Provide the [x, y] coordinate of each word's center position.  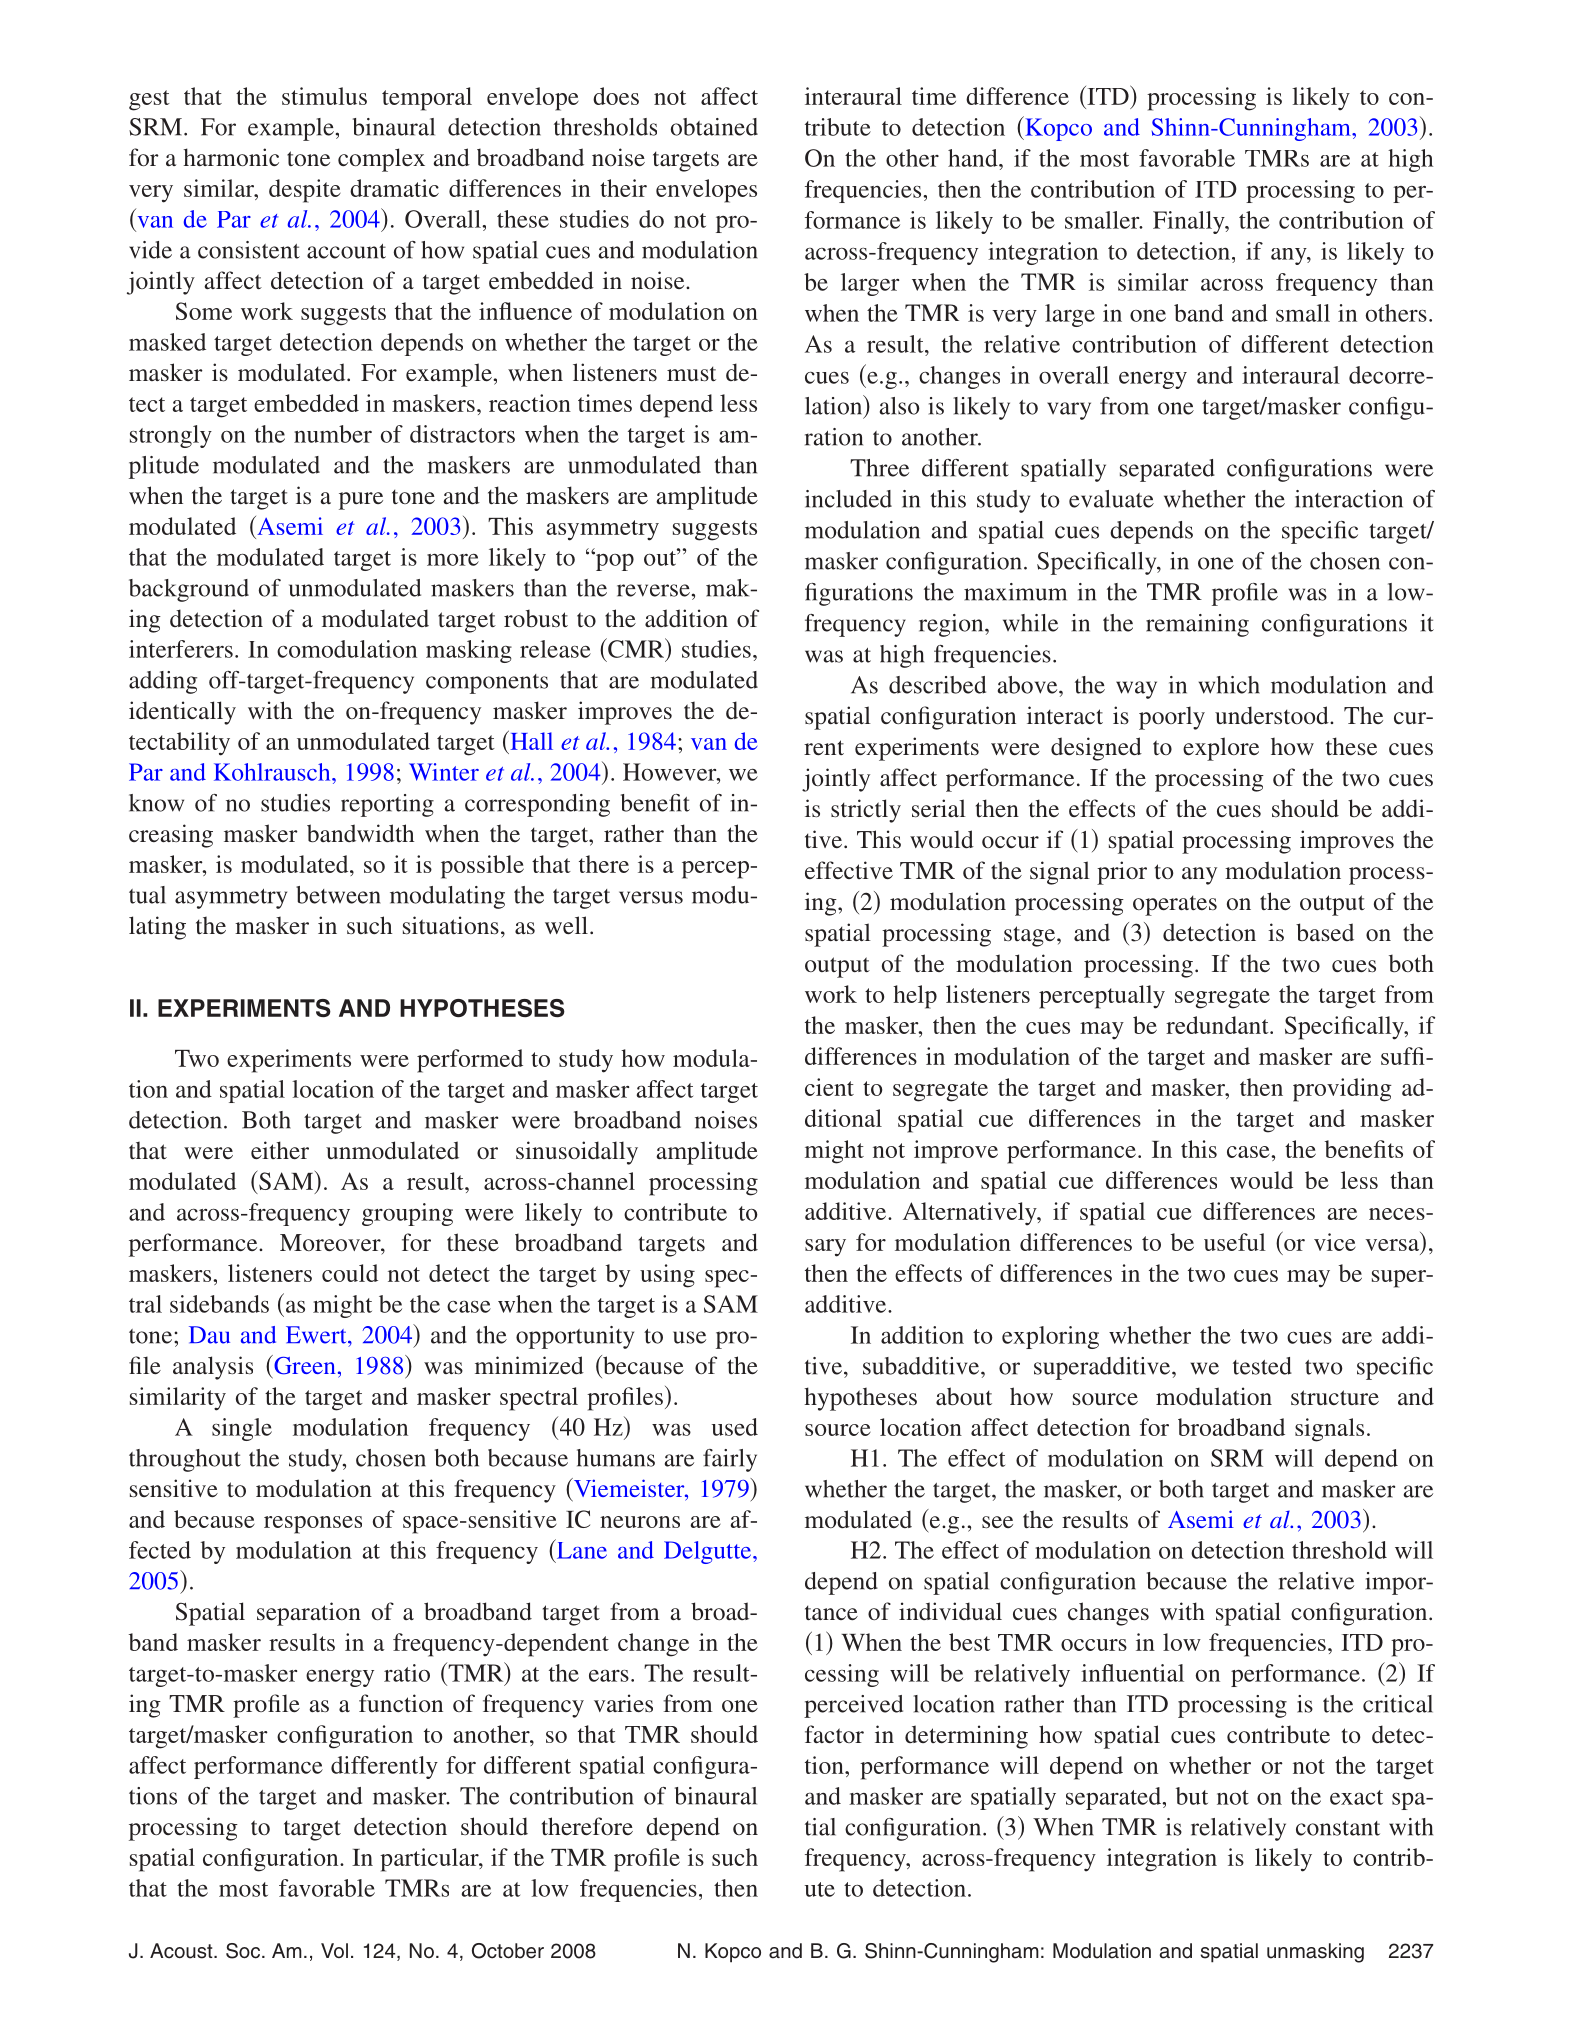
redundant [1218, 1025]
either [280, 1150]
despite [305, 191]
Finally [1190, 222]
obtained [714, 127]
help [915, 997]
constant [1338, 1828]
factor [834, 1734]
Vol [334, 1950]
